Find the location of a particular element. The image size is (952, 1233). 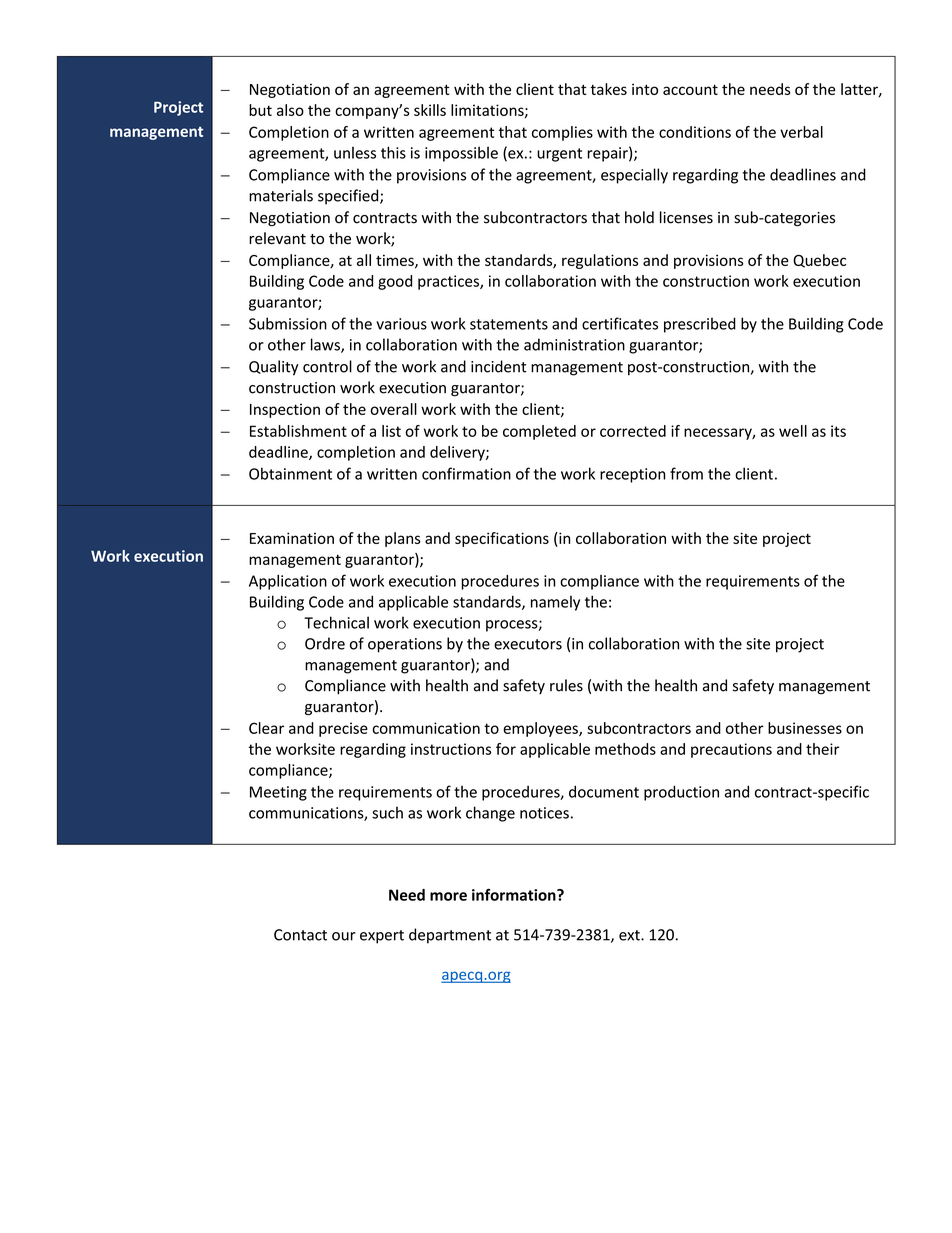

complies is located at coordinates (562, 133).
